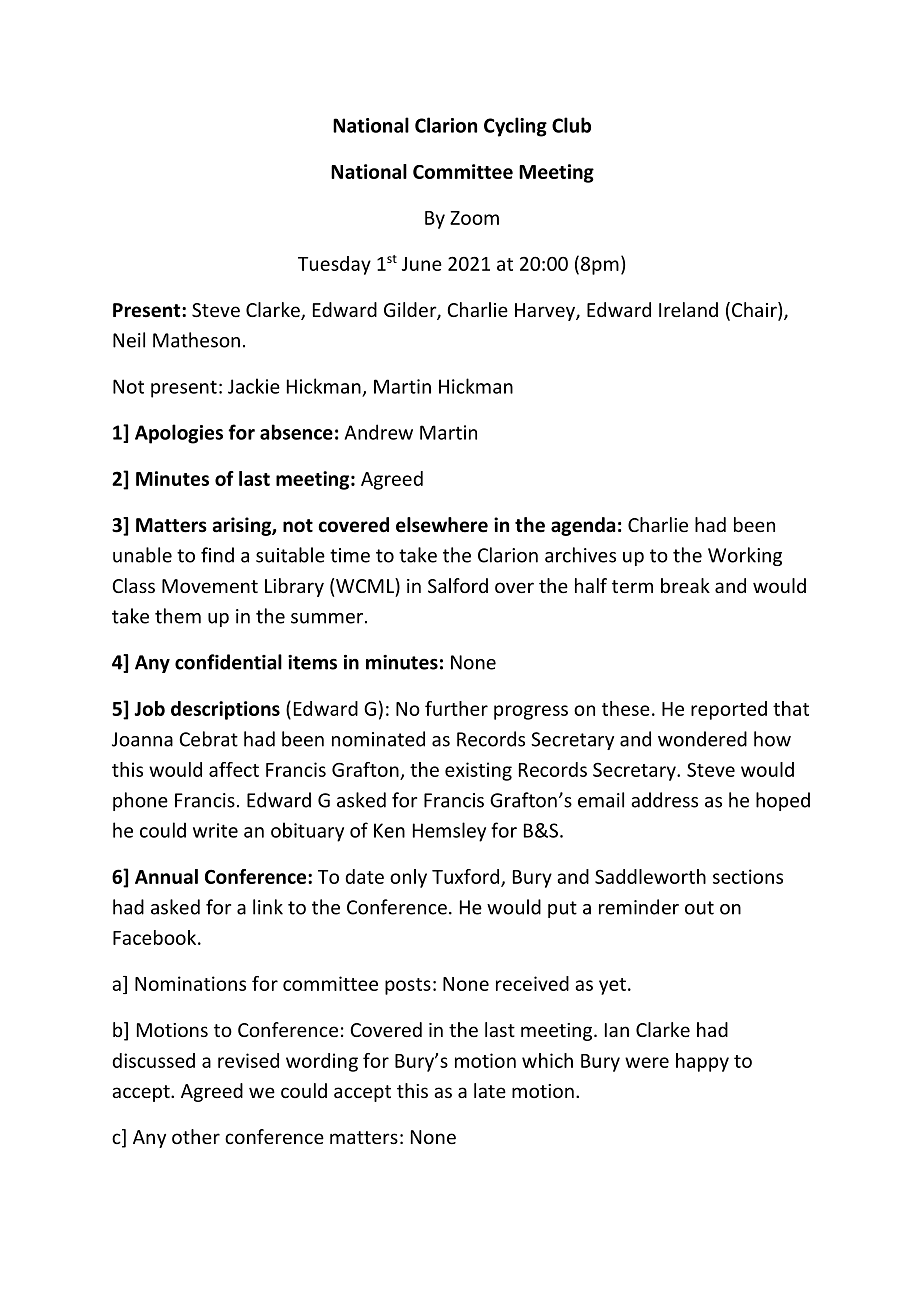 The image size is (924, 1308). What do you see at coordinates (178, 616) in the page?
I see `them` at bounding box center [178, 616].
